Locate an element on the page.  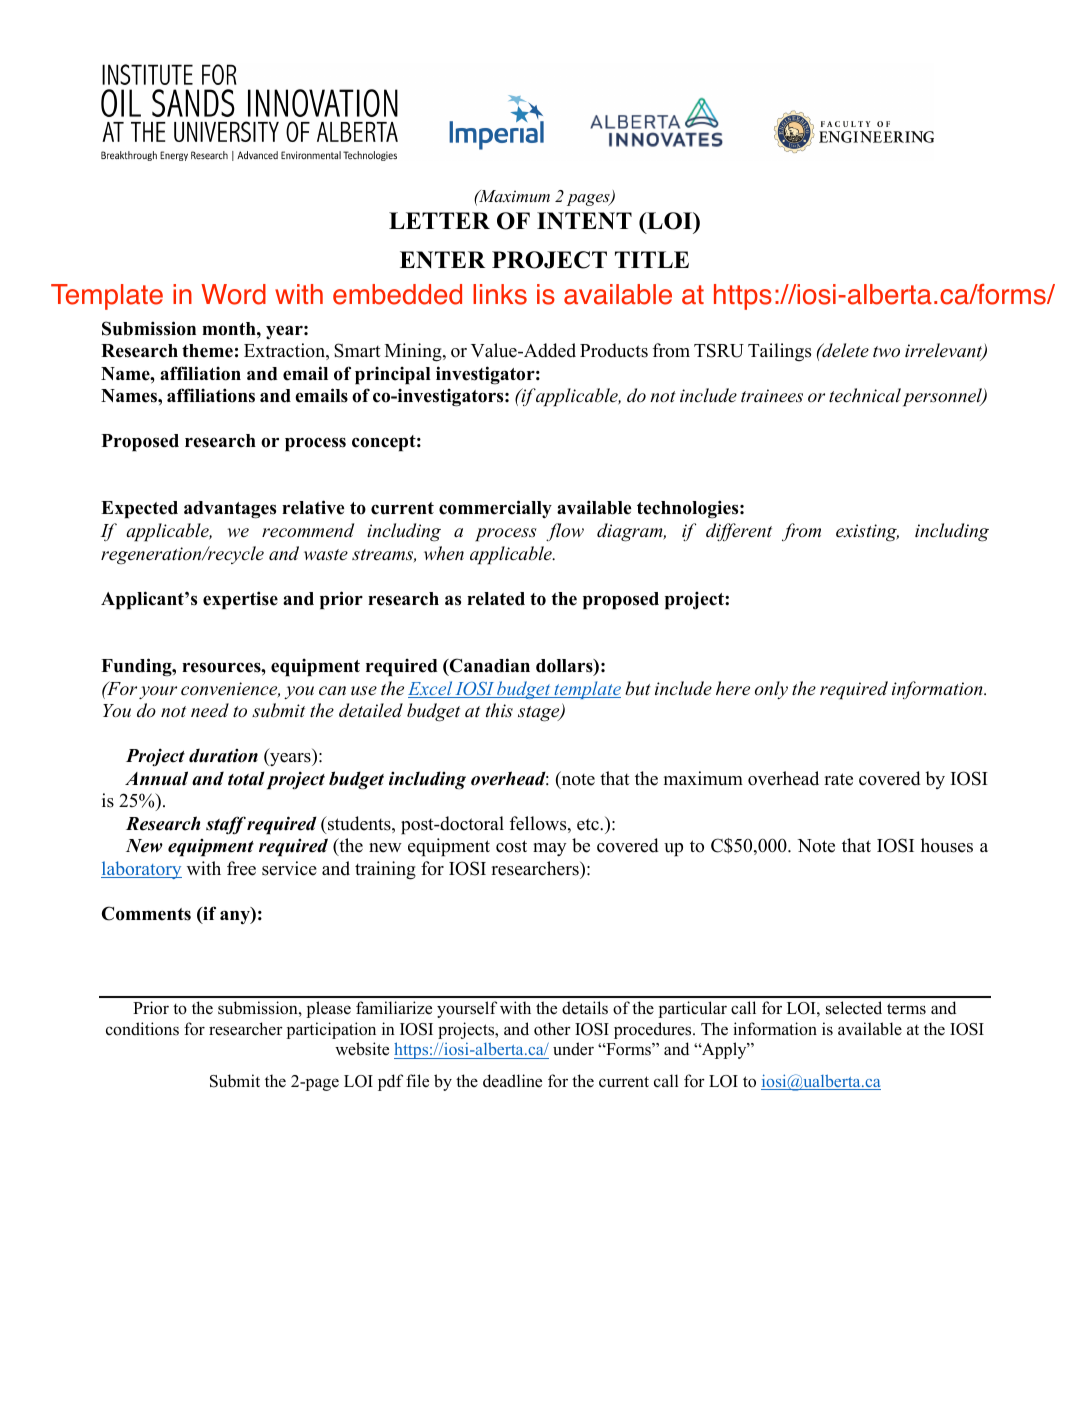
theme is located at coordinates (207, 351).
